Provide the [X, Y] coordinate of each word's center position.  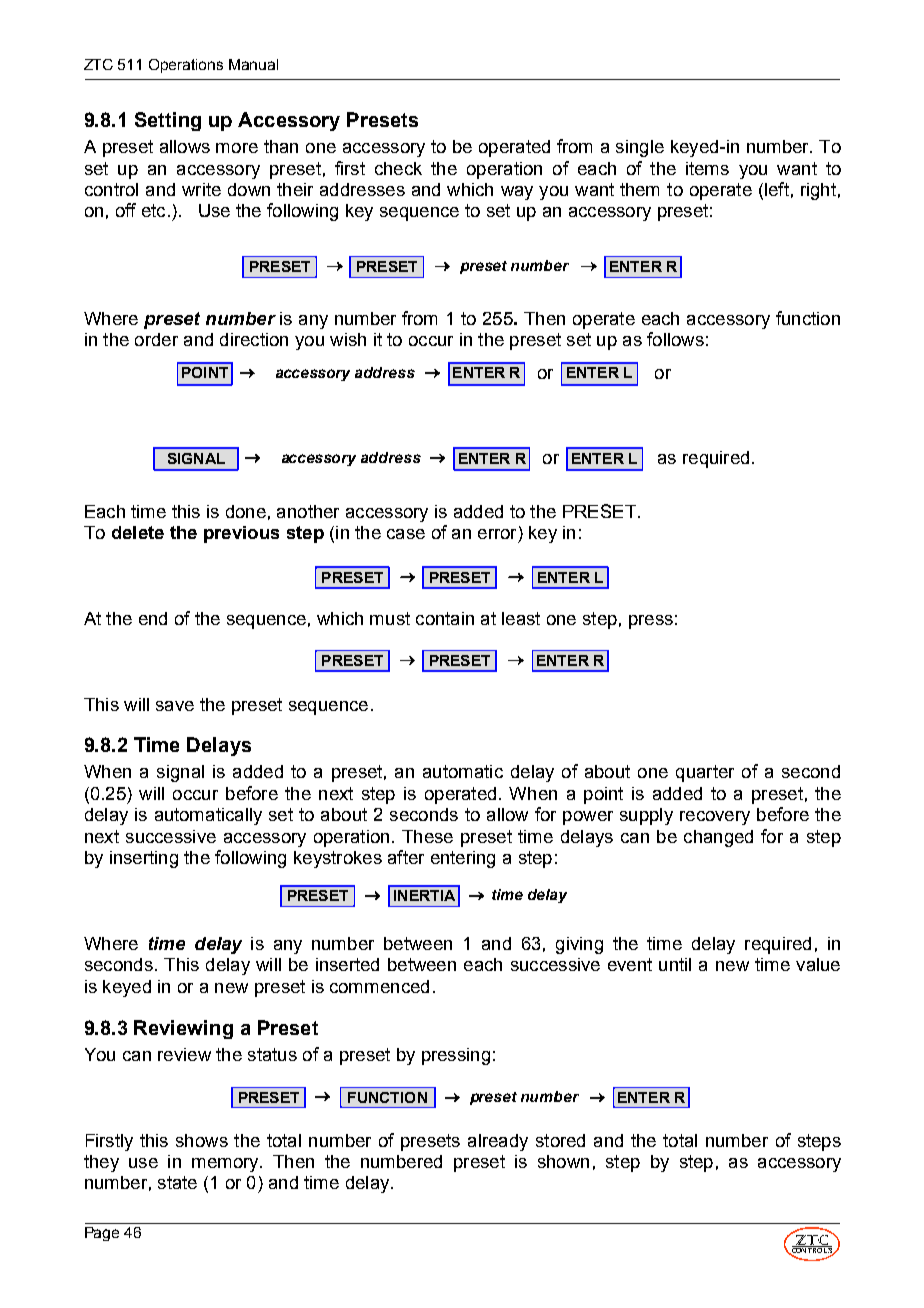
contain [445, 618]
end [153, 618]
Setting [168, 121]
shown [563, 1161]
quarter [705, 773]
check [398, 168]
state [177, 1182]
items [707, 168]
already [498, 1142]
